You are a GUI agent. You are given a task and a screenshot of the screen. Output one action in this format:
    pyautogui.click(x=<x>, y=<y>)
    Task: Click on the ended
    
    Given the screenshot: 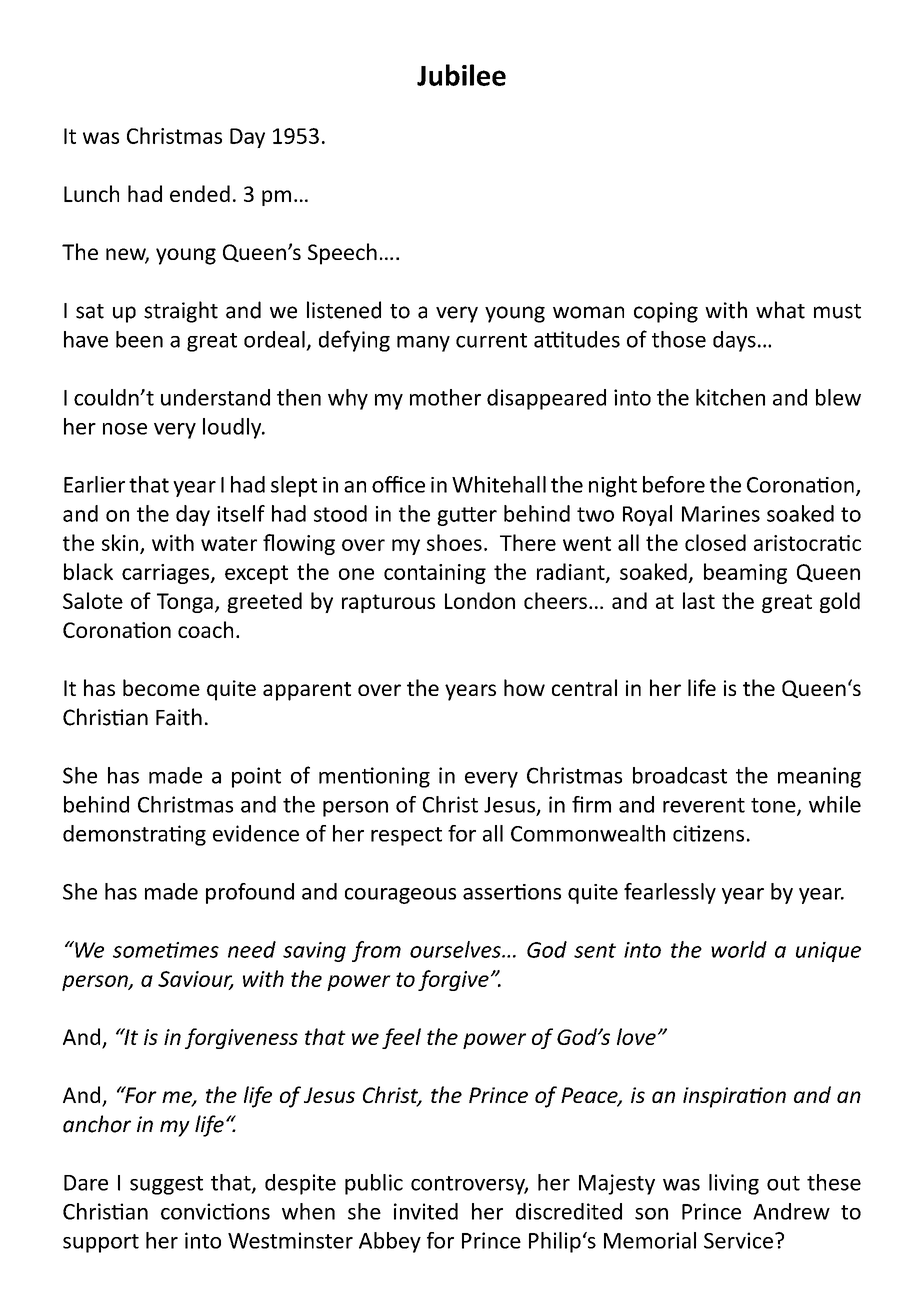 What is the action you would take?
    pyautogui.click(x=200, y=193)
